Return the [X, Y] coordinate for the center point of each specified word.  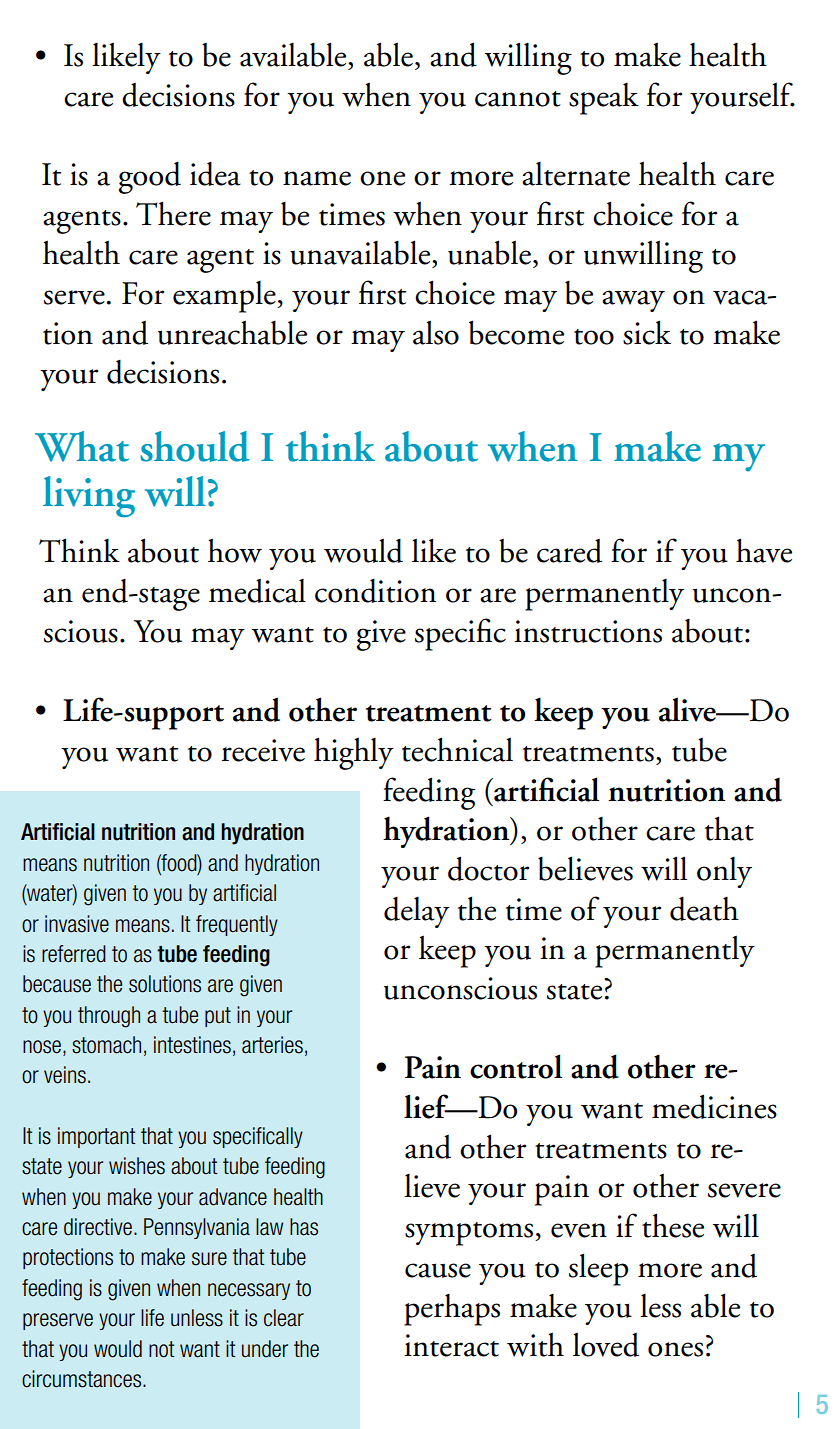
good [150, 178]
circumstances [83, 1379]
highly [354, 753]
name [317, 178]
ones [675, 1349]
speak [604, 99]
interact [452, 1345]
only [724, 872]
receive [263, 750]
